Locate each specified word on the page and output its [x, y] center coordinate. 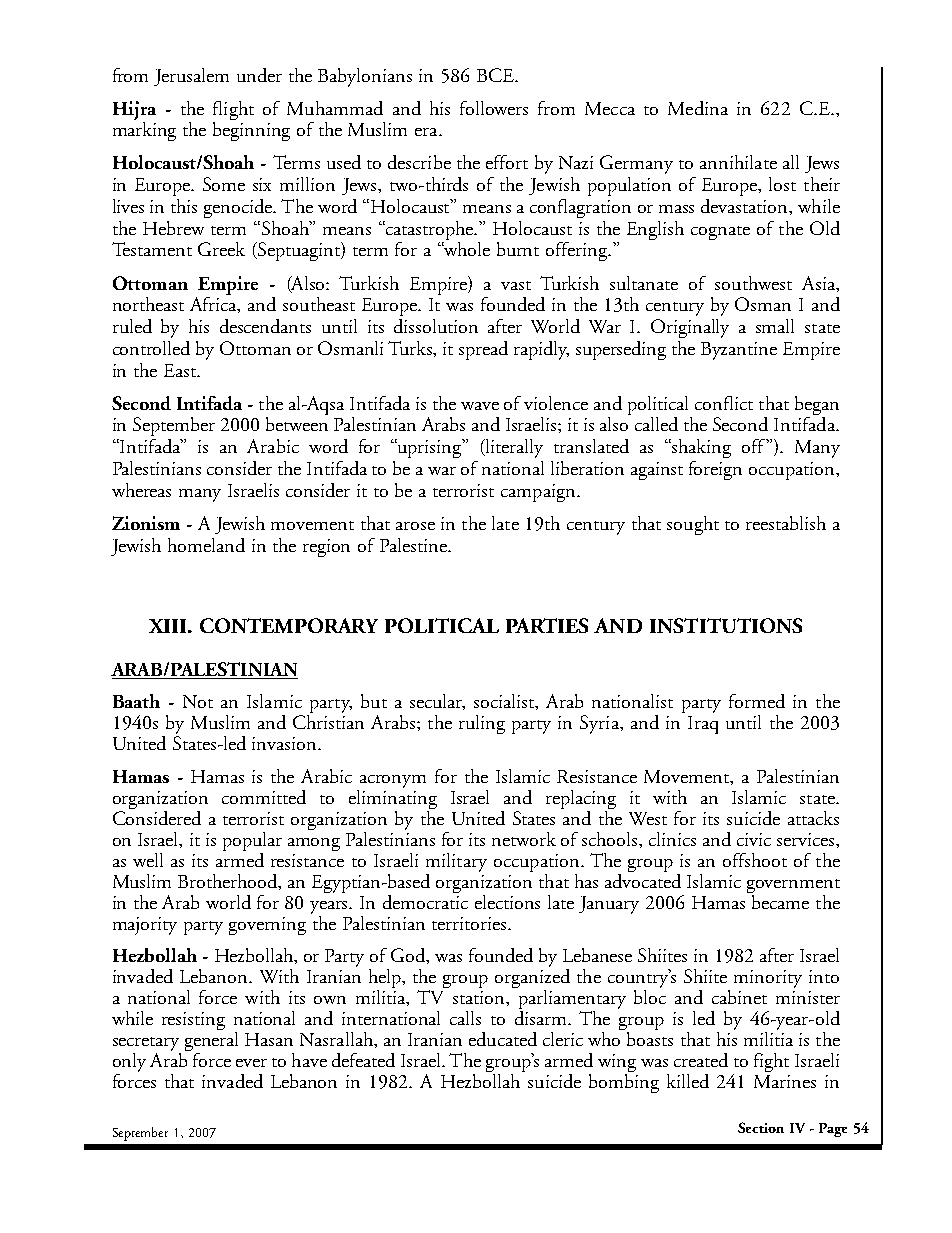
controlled [151, 348]
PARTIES [547, 625]
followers [494, 108]
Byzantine [739, 351]
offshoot [755, 860]
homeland [206, 545]
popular [252, 841]
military [456, 862]
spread [483, 350]
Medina [698, 108]
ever [251, 1063]
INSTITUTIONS [726, 625]
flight [233, 110]
